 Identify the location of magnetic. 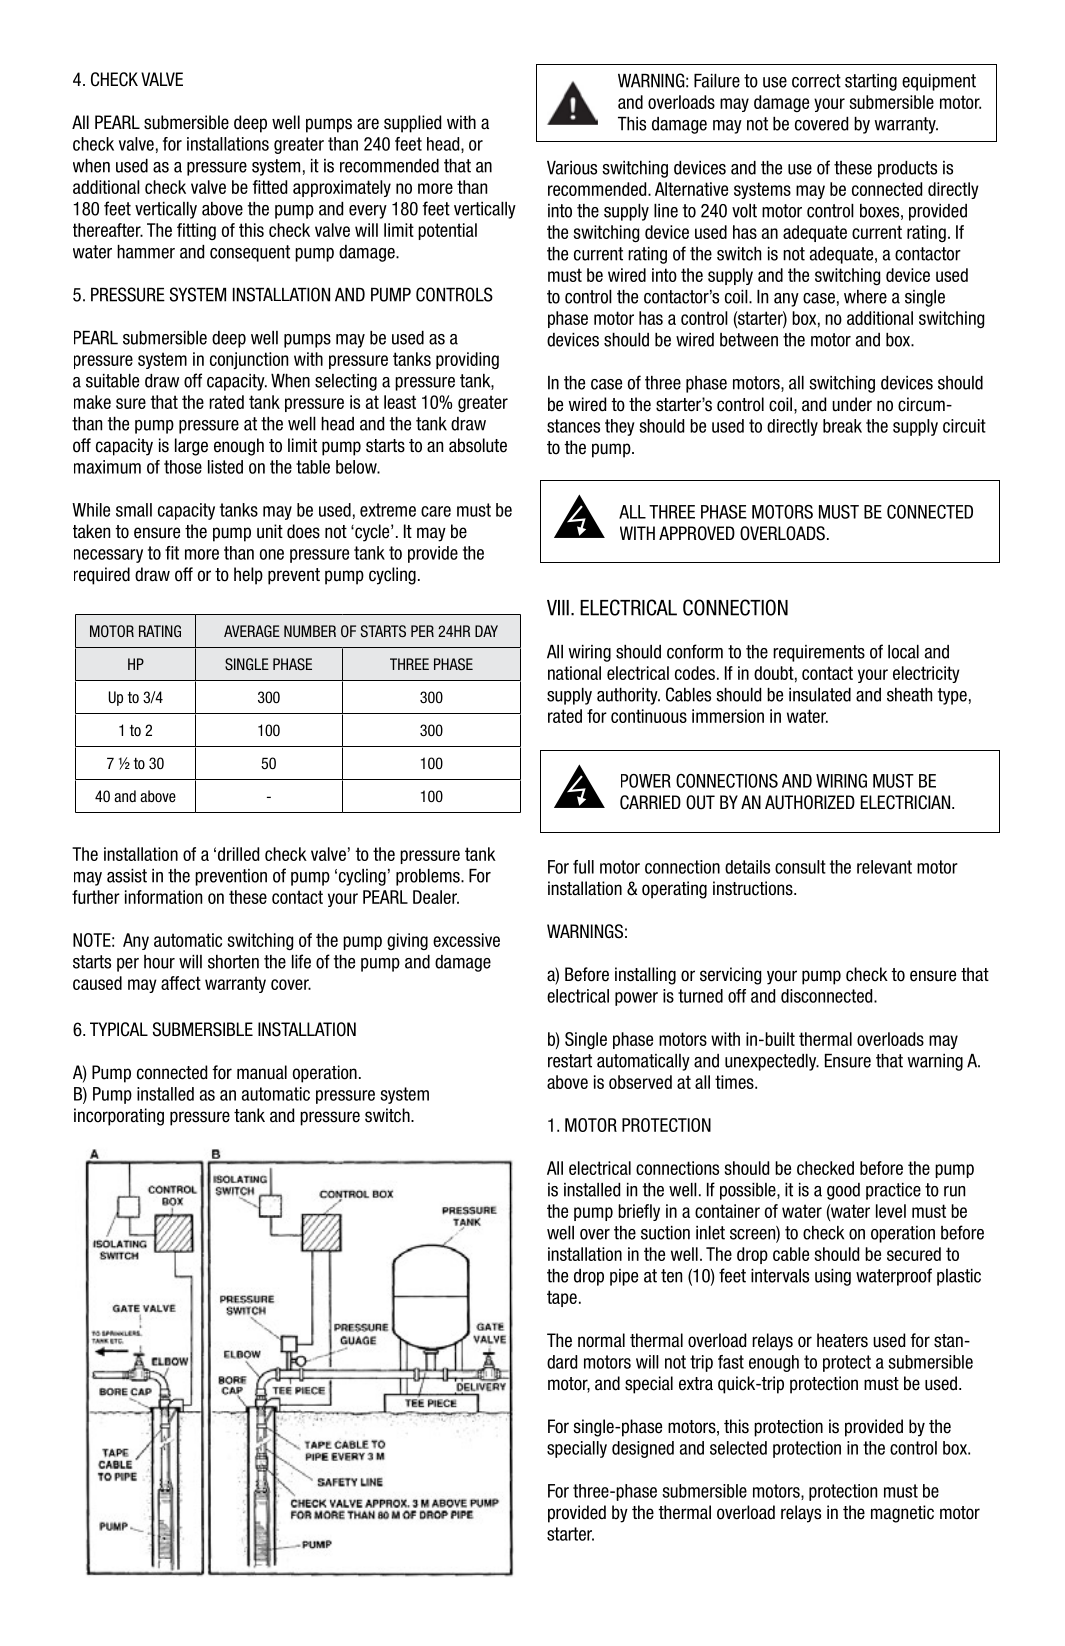
(902, 1514).
